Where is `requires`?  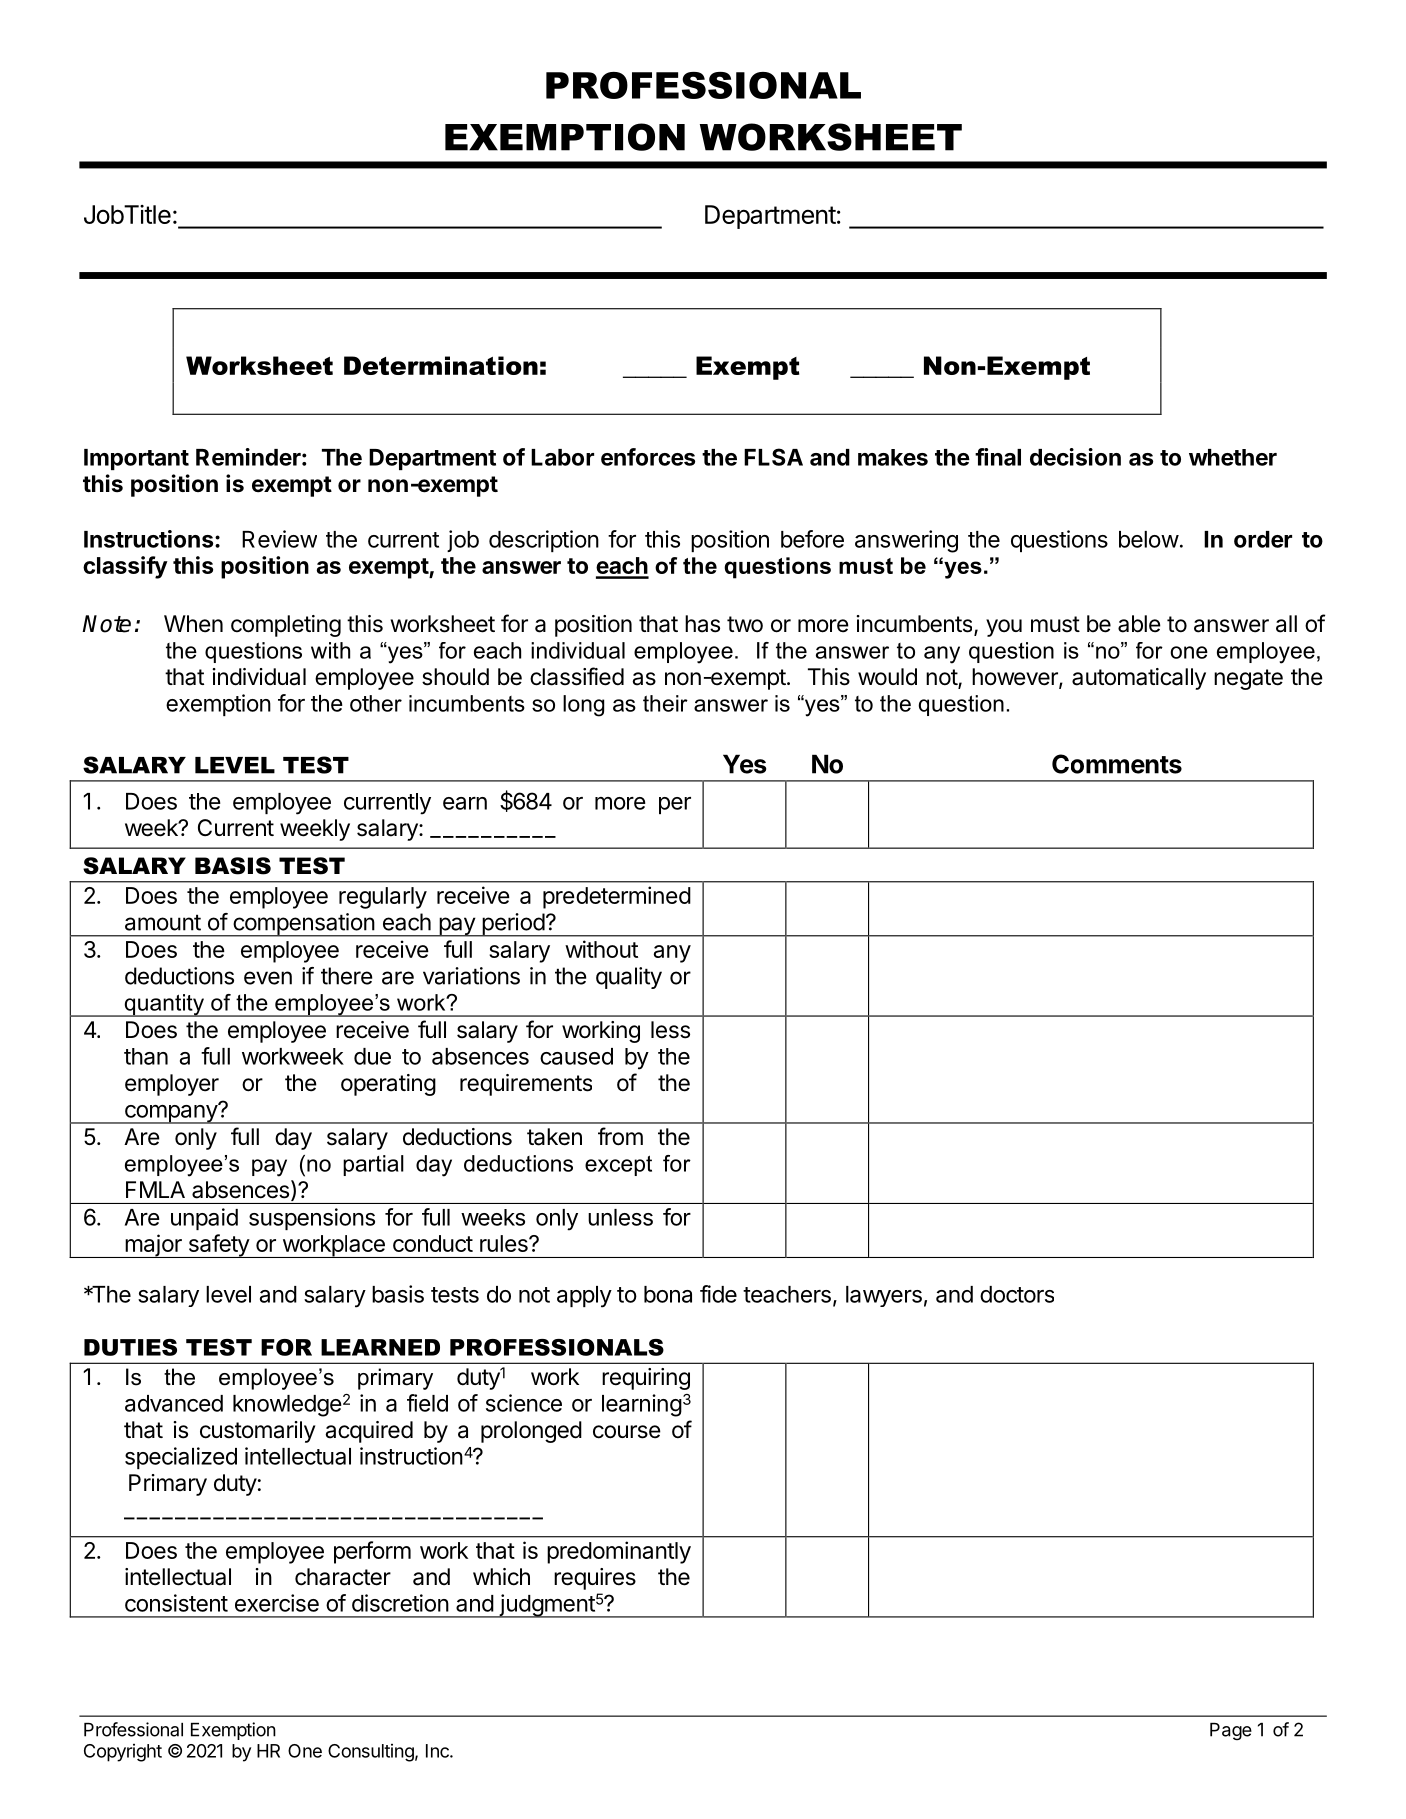 requires is located at coordinates (595, 1579).
